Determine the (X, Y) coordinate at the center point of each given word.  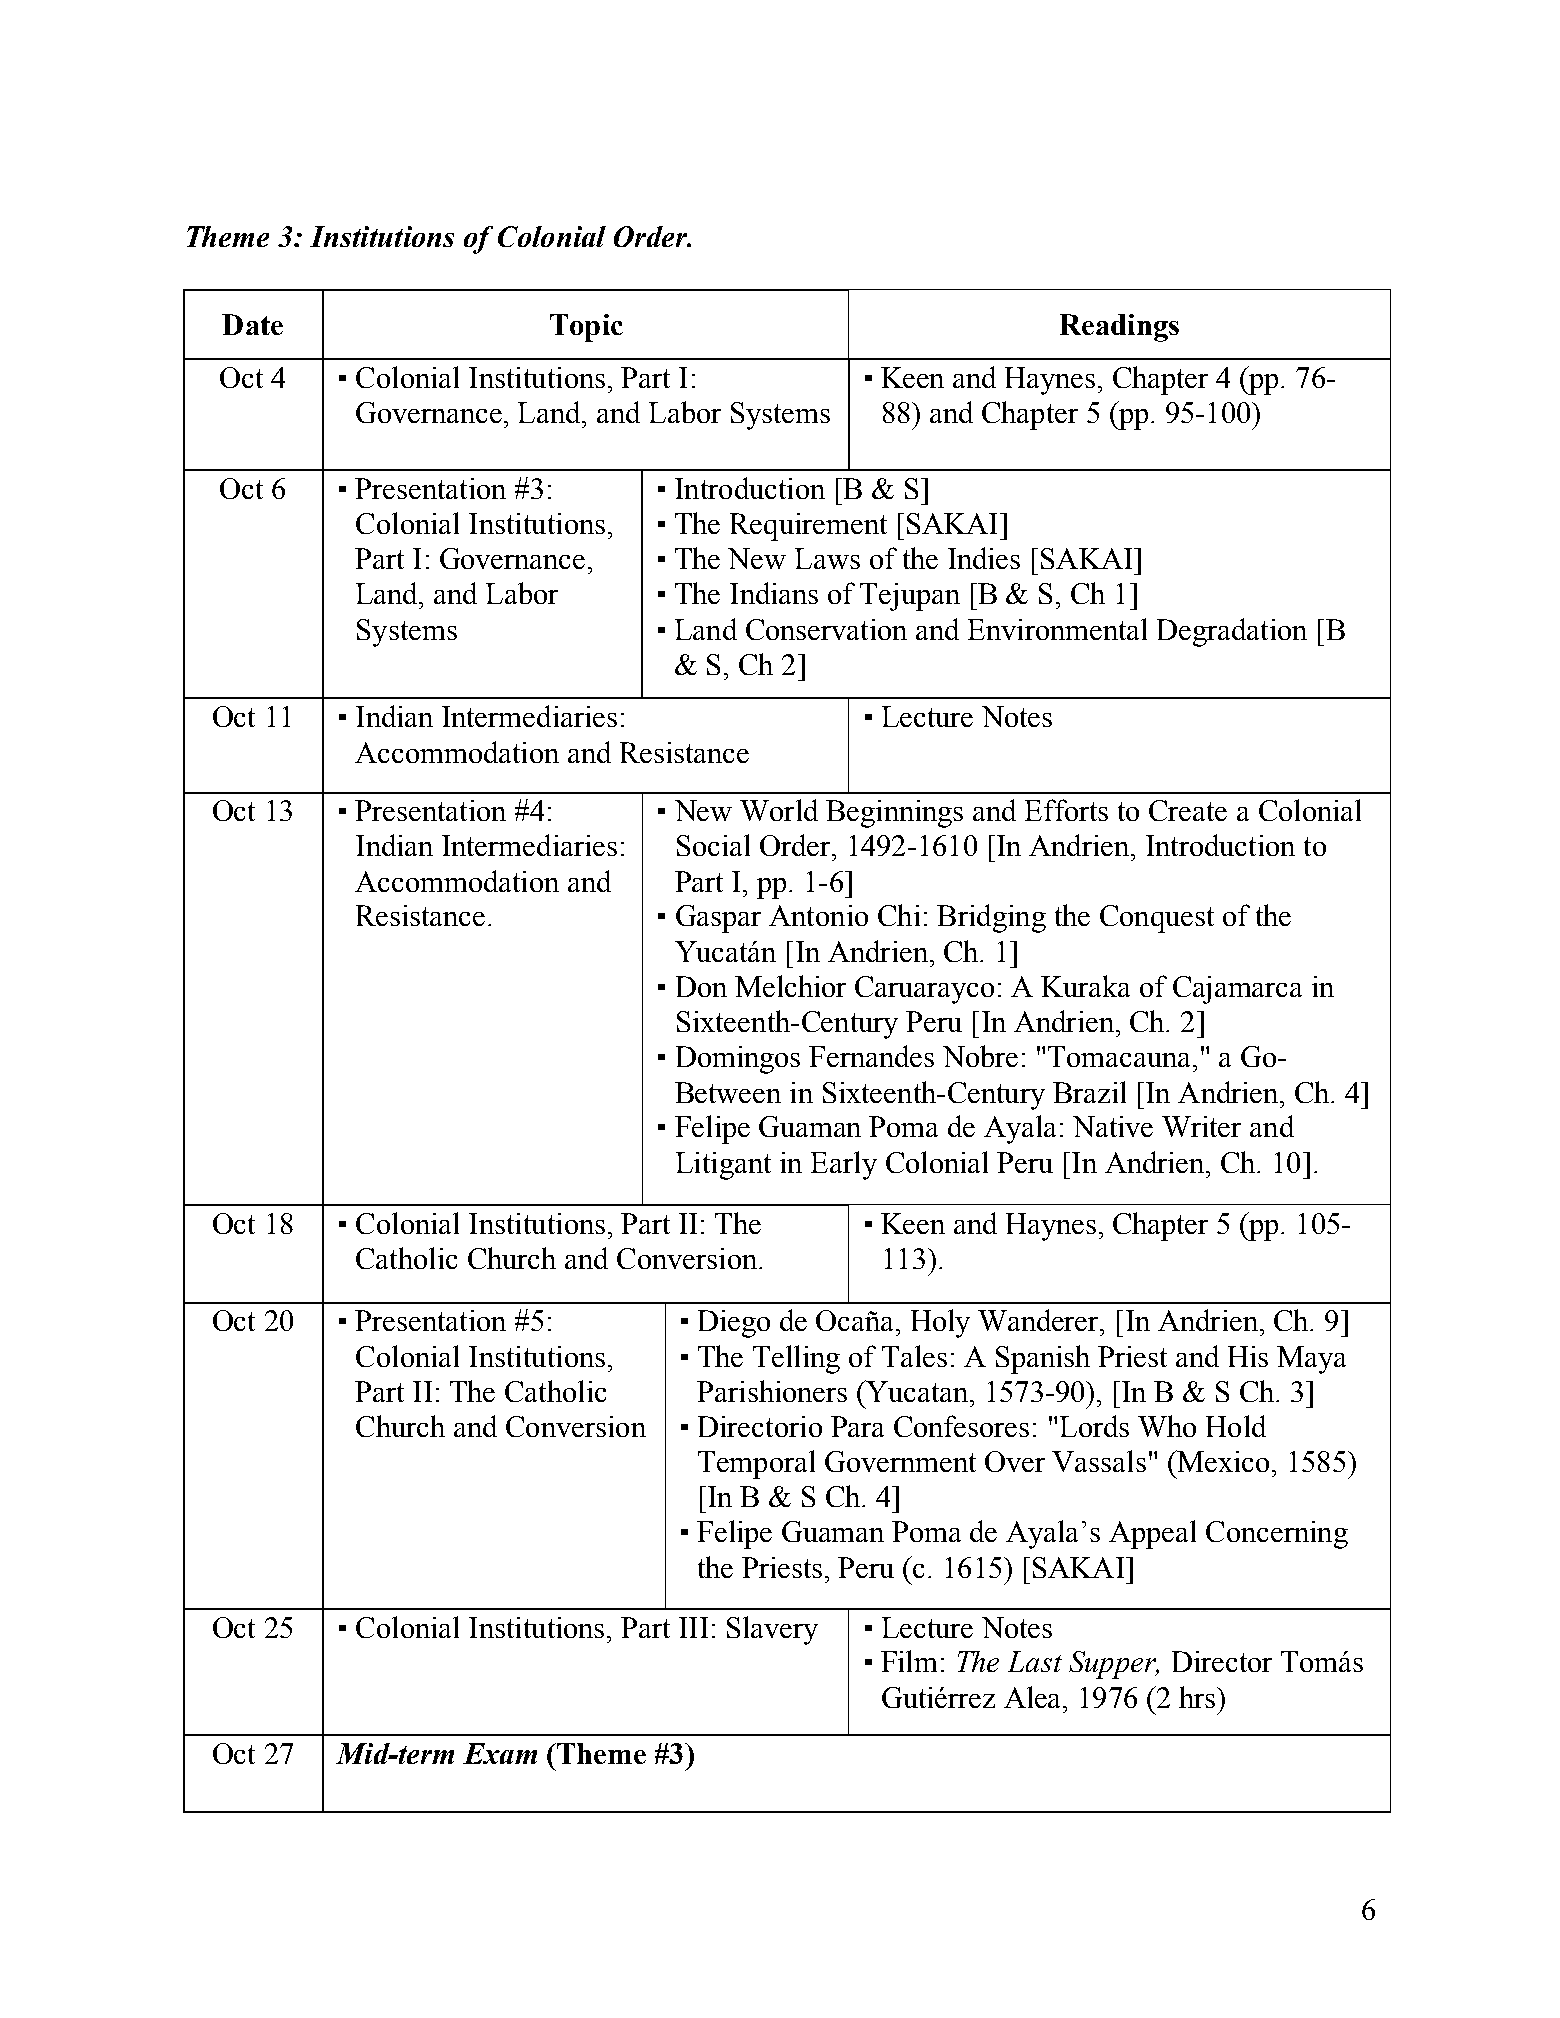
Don (701, 986)
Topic (586, 328)
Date (252, 324)
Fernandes (871, 1056)
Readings (1119, 328)
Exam (500, 1753)
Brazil (1089, 1092)
